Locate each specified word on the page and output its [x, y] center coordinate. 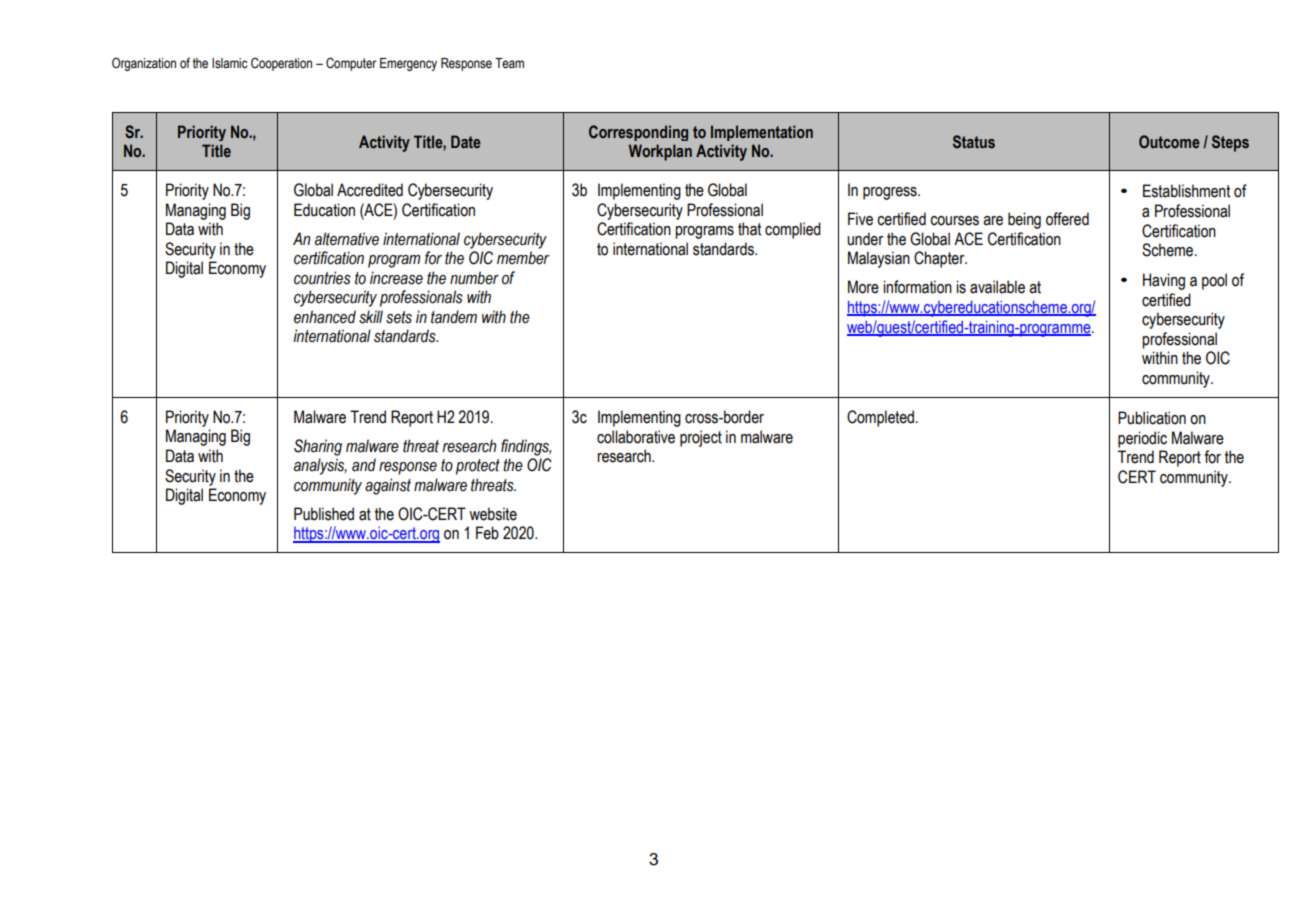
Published [324, 514]
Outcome [1169, 142]
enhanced [325, 317]
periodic [1142, 439]
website [493, 514]
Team [509, 63]
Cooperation [281, 64]
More [863, 287]
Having [1164, 281]
